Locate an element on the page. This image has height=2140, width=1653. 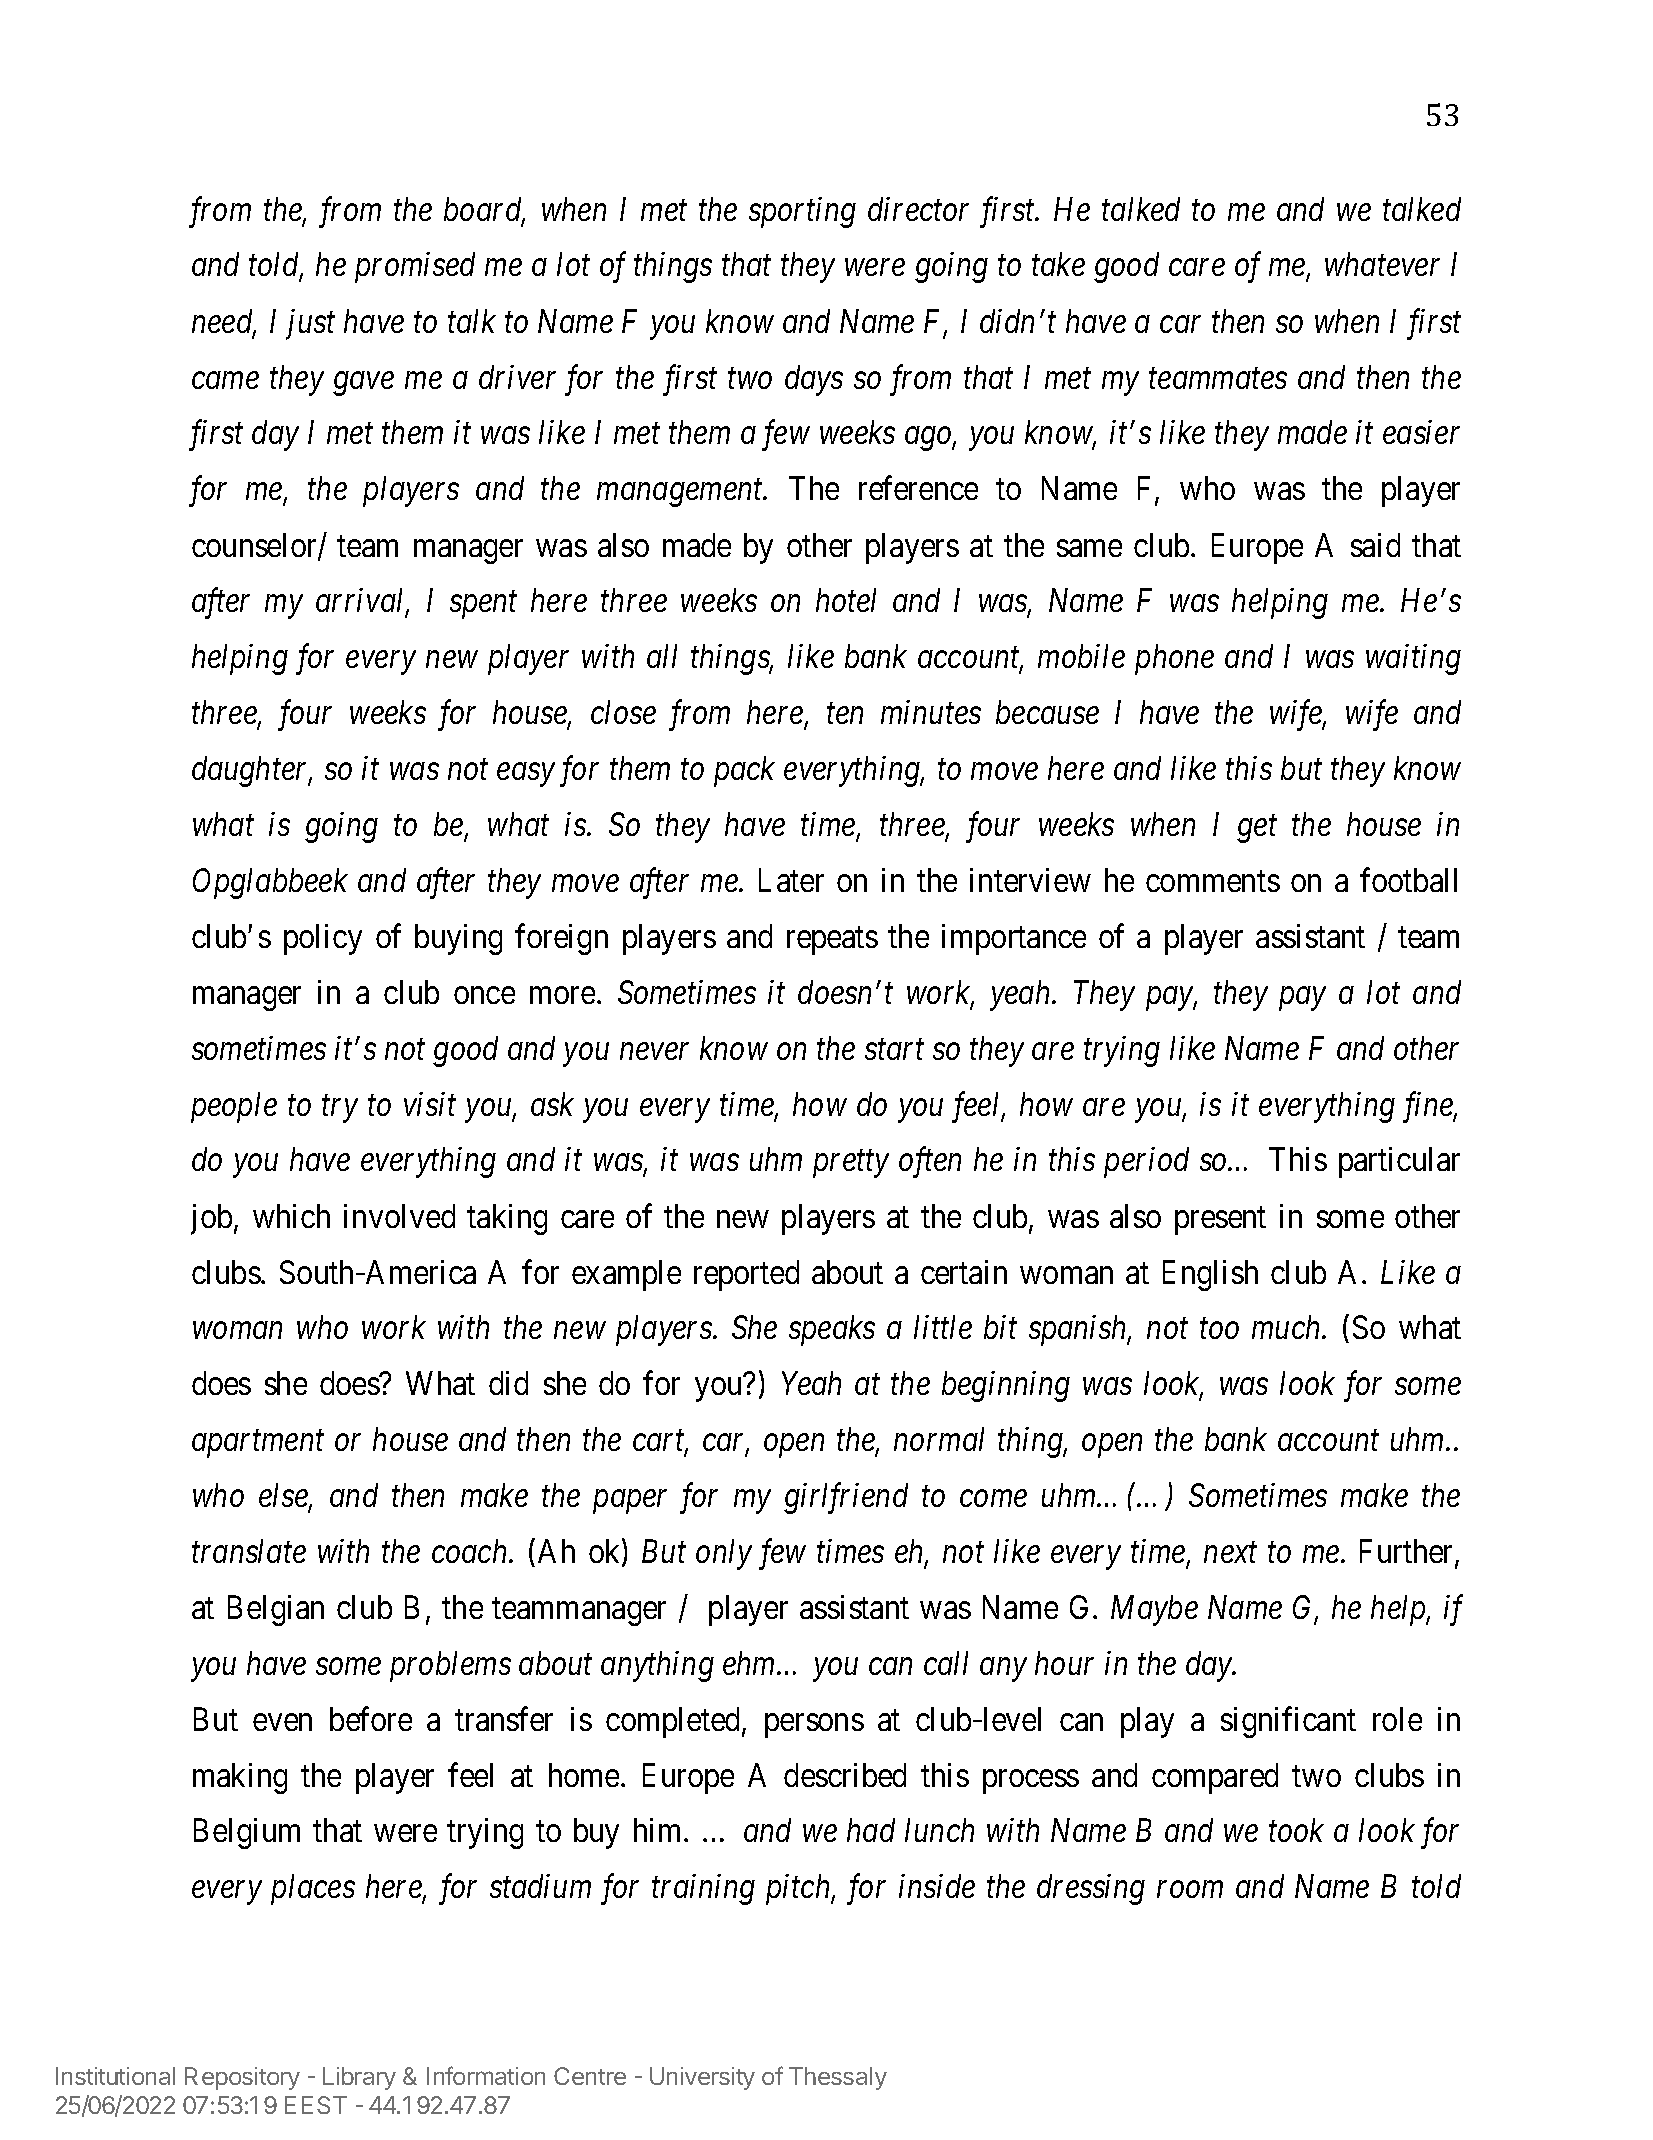
University is located at coordinates (702, 2078).
